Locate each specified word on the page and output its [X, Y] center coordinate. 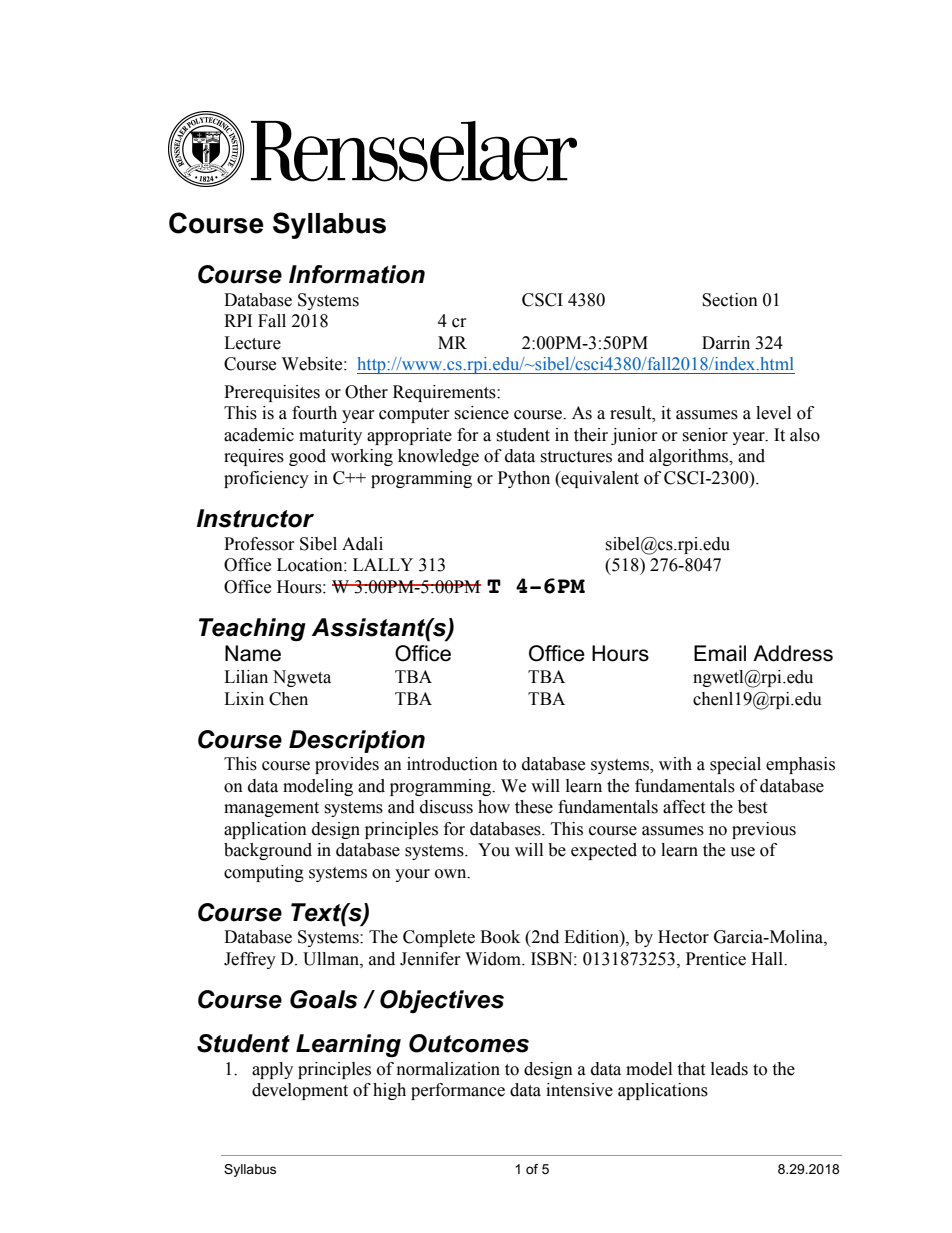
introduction [452, 764]
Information [357, 274]
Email [720, 653]
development [300, 1091]
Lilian [246, 677]
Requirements [445, 393]
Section [730, 300]
